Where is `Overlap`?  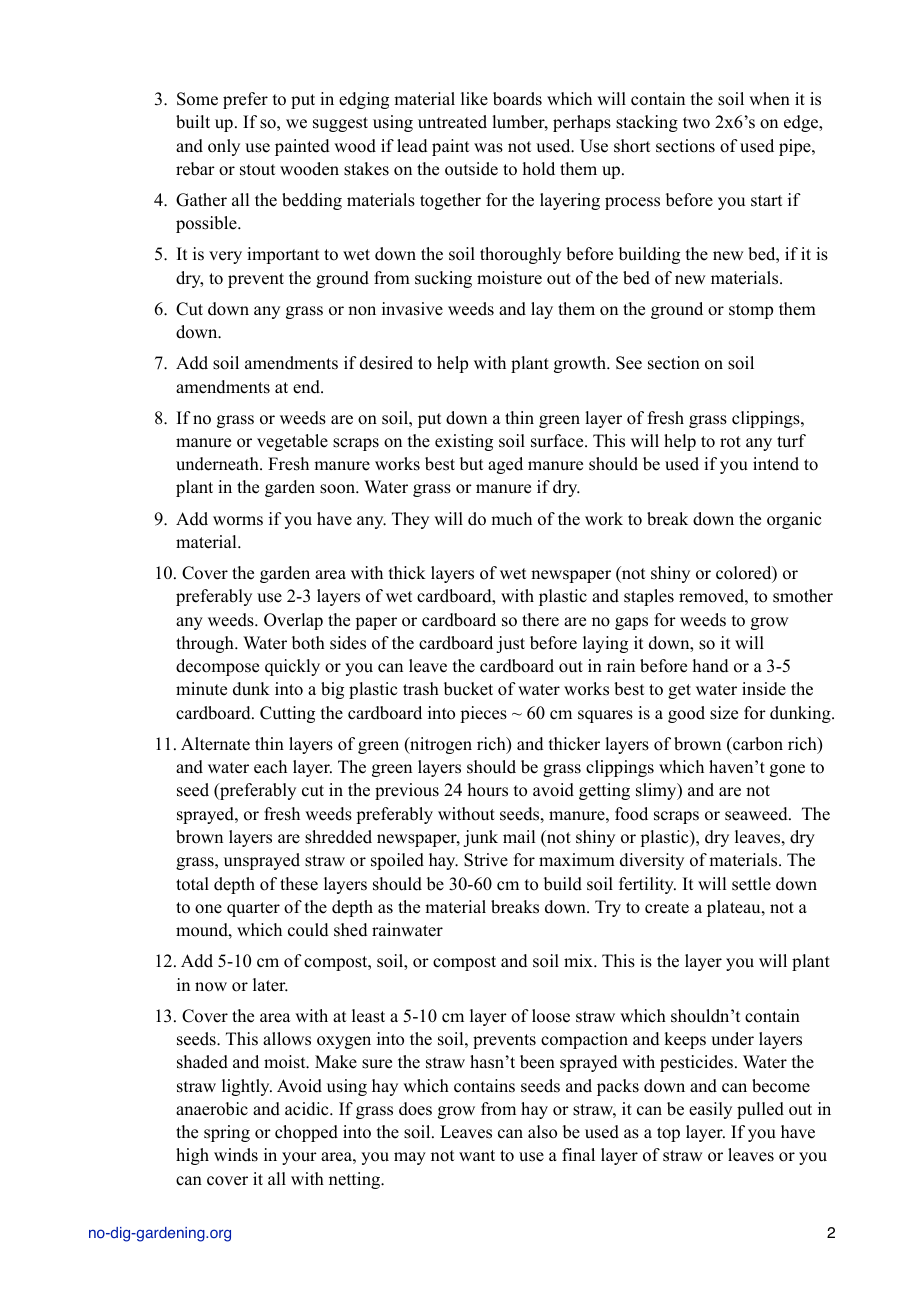
Overlap is located at coordinates (293, 621).
